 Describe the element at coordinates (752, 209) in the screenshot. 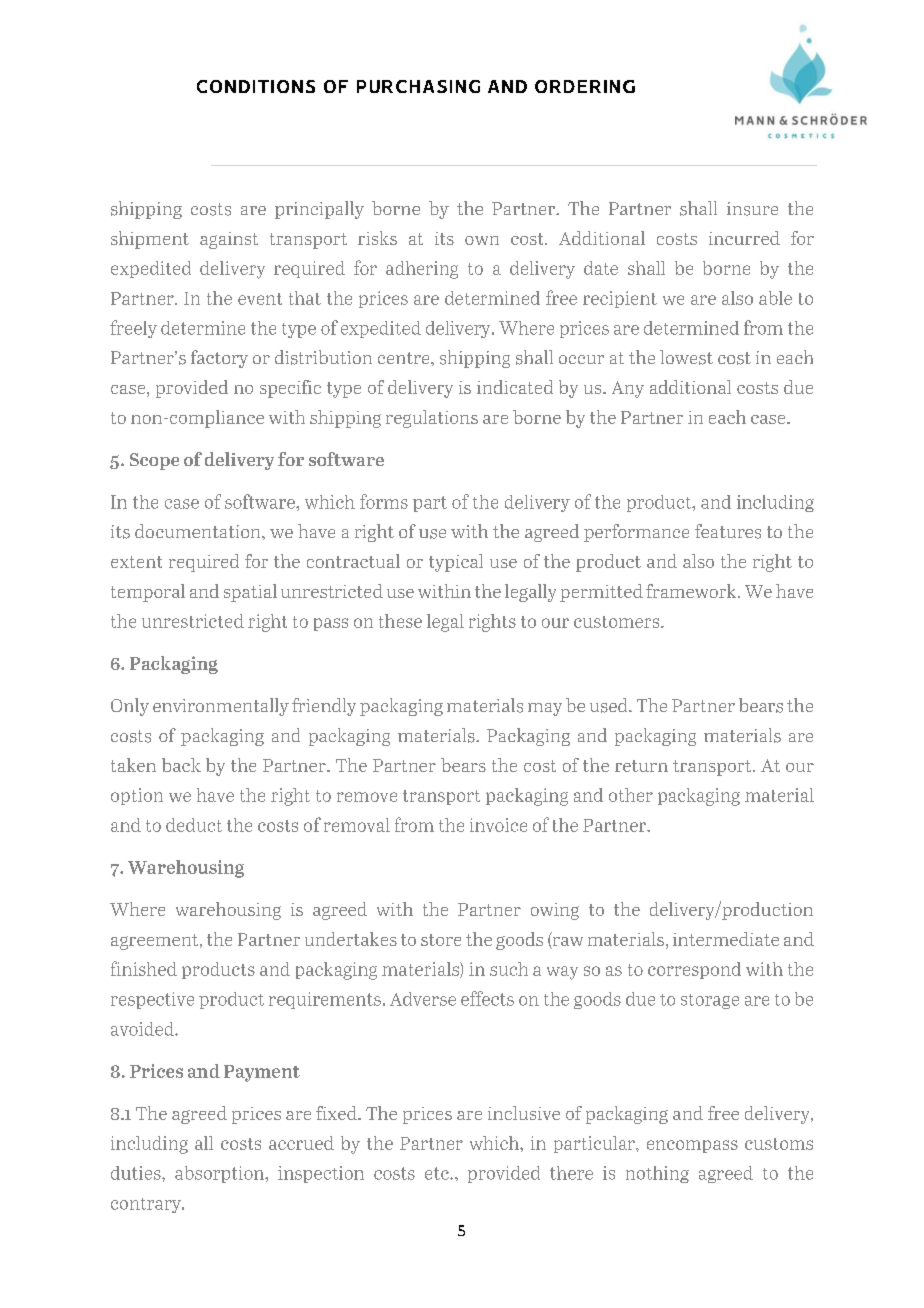

I see `insure` at that location.
